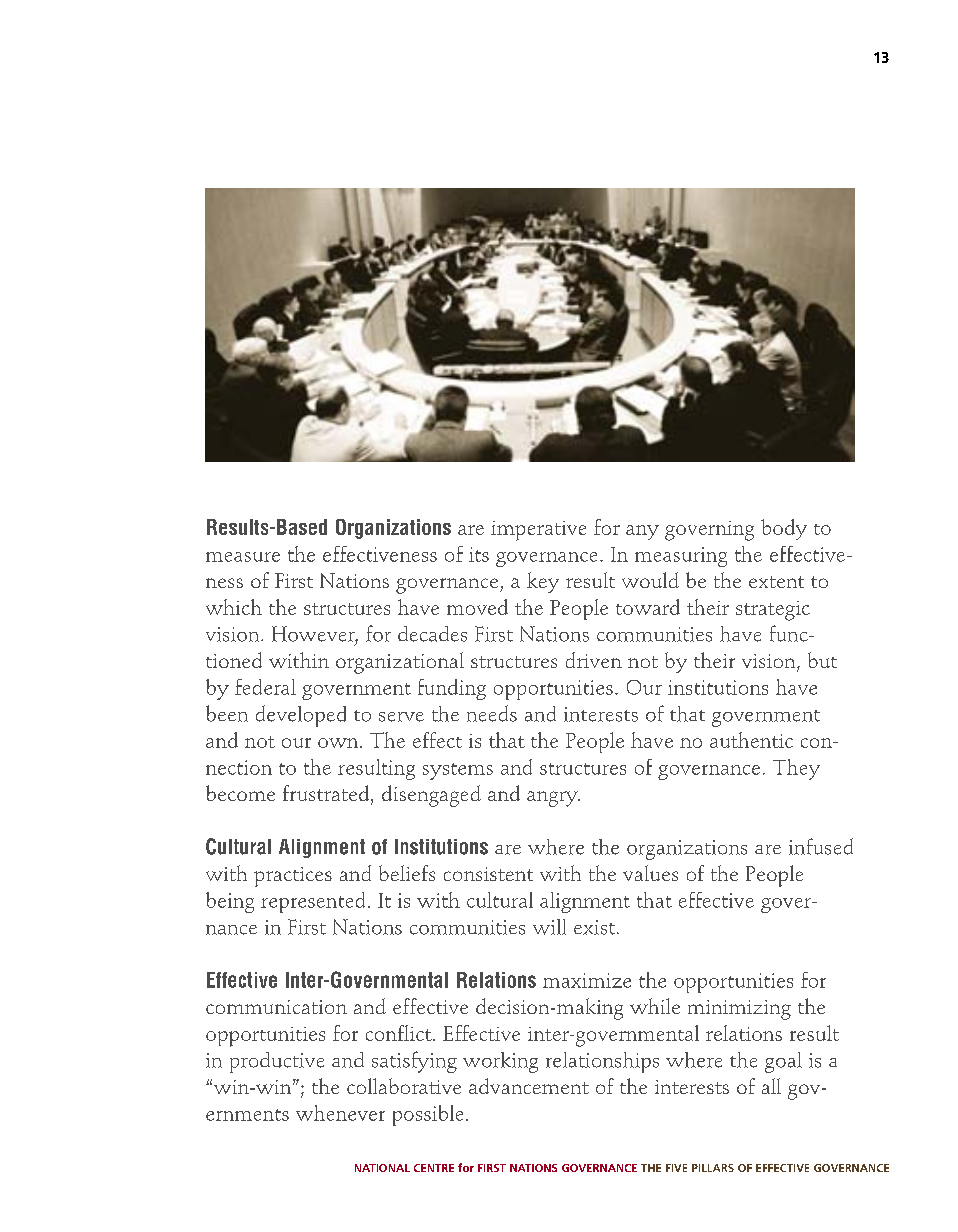 Image resolution: width=958 pixels, height=1232 pixels. Describe the element at coordinates (243, 557) in the page. I see `measure` at that location.
